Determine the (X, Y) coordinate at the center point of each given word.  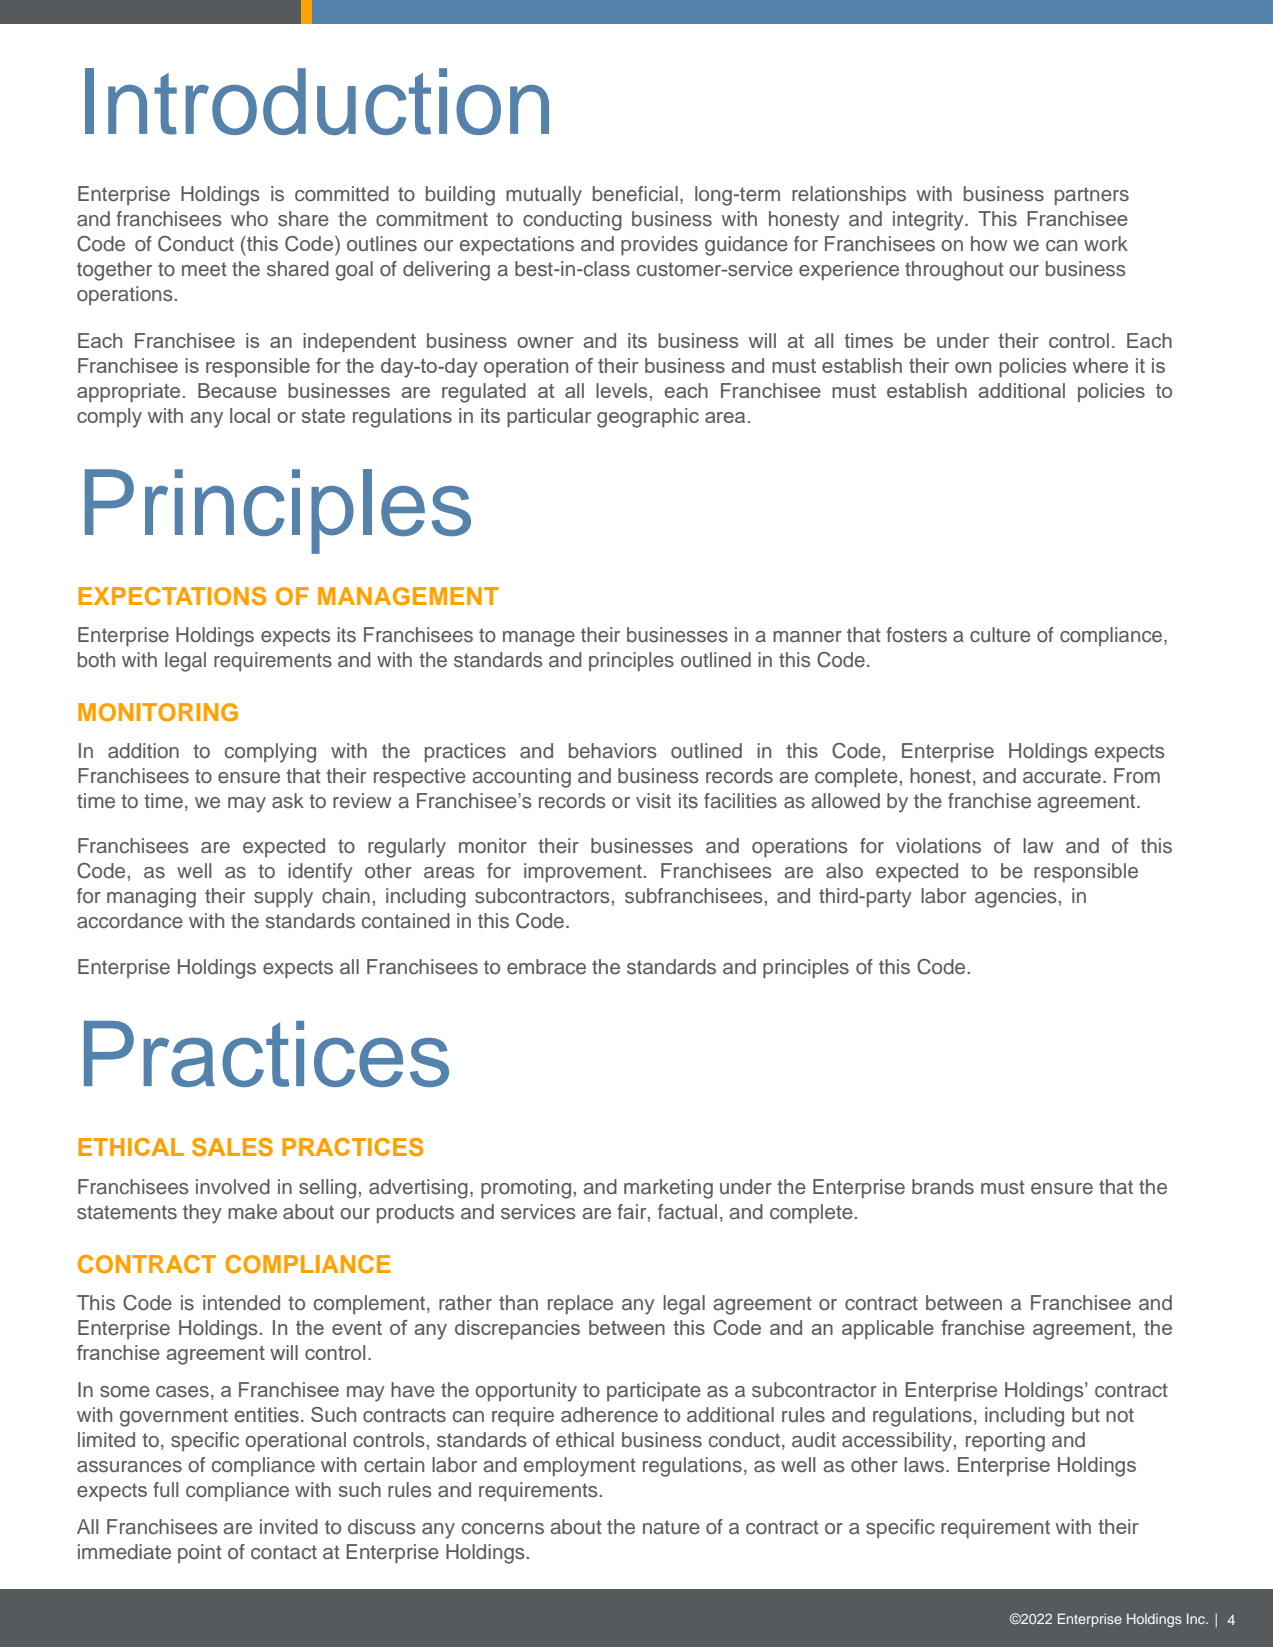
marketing (668, 1189)
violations (938, 846)
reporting (1005, 1442)
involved (233, 1187)
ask (288, 801)
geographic (648, 418)
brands (943, 1187)
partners (1092, 196)
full (166, 1490)
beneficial (635, 194)
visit (653, 801)
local (250, 415)
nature (671, 1527)
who (249, 218)
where (1100, 365)
